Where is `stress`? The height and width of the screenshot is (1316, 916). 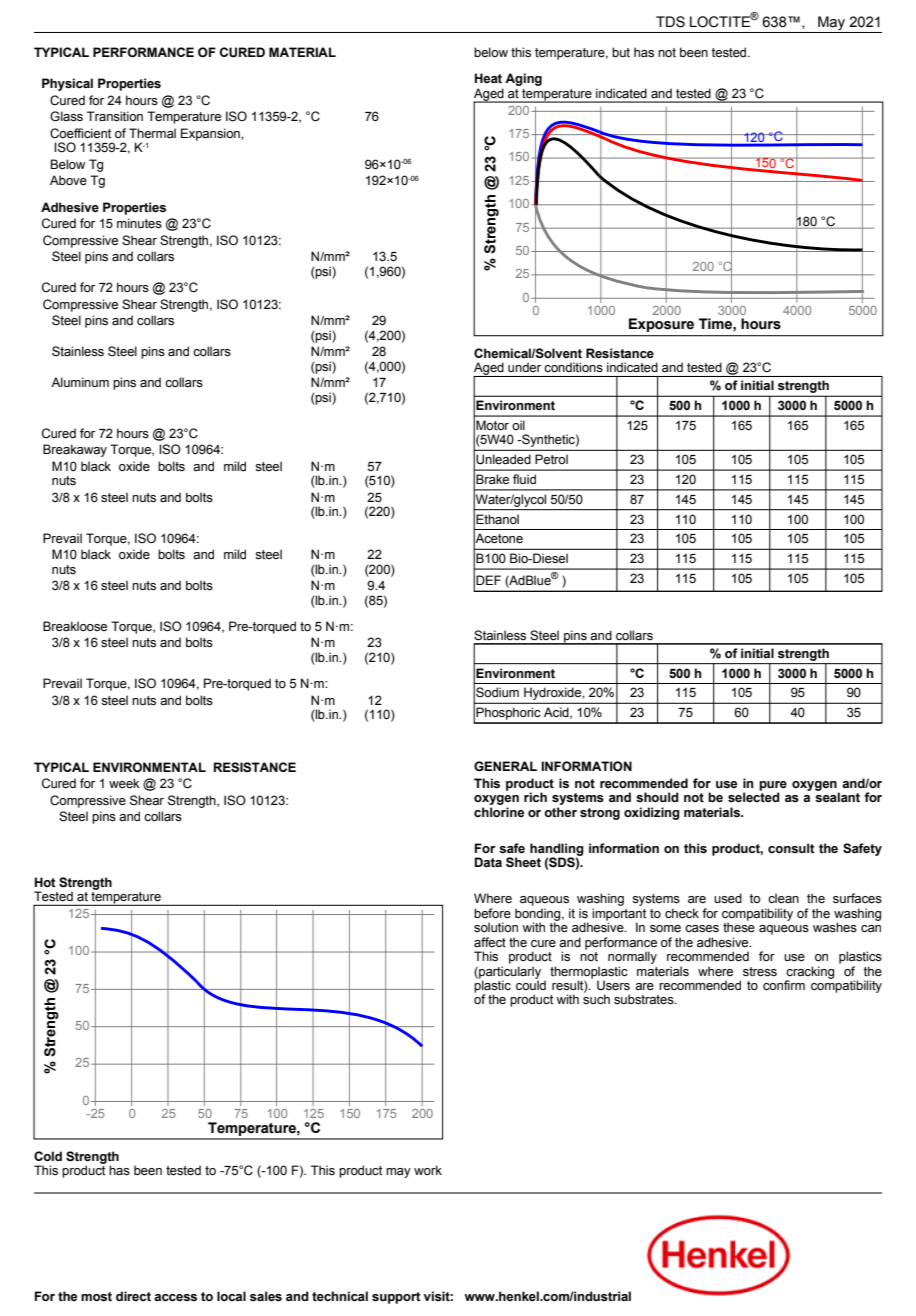
stress is located at coordinates (760, 972).
